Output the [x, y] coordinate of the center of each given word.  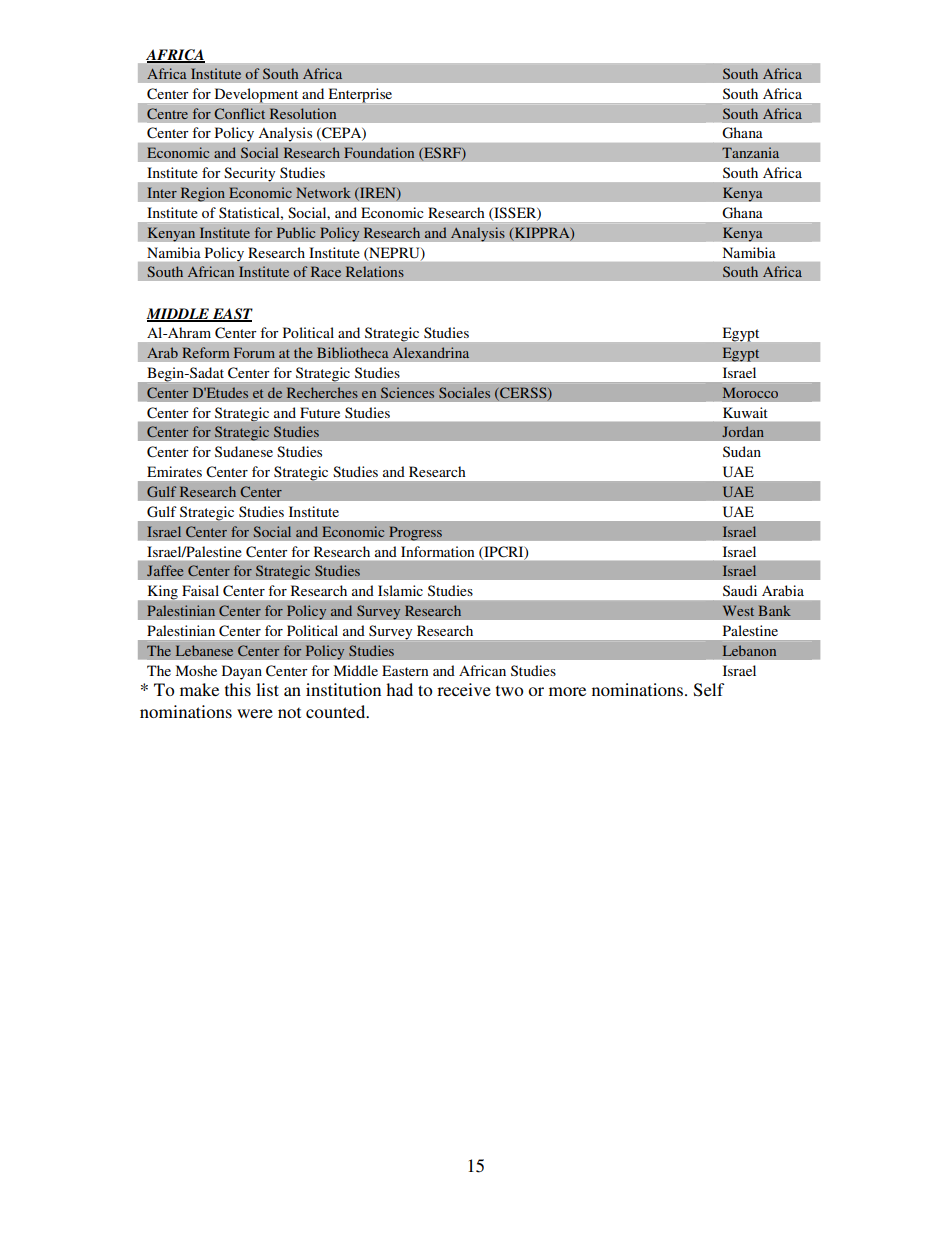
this [238, 689]
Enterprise [360, 95]
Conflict [239, 113]
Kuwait [745, 412]
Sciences [407, 392]
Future [320, 412]
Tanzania [750, 152]
